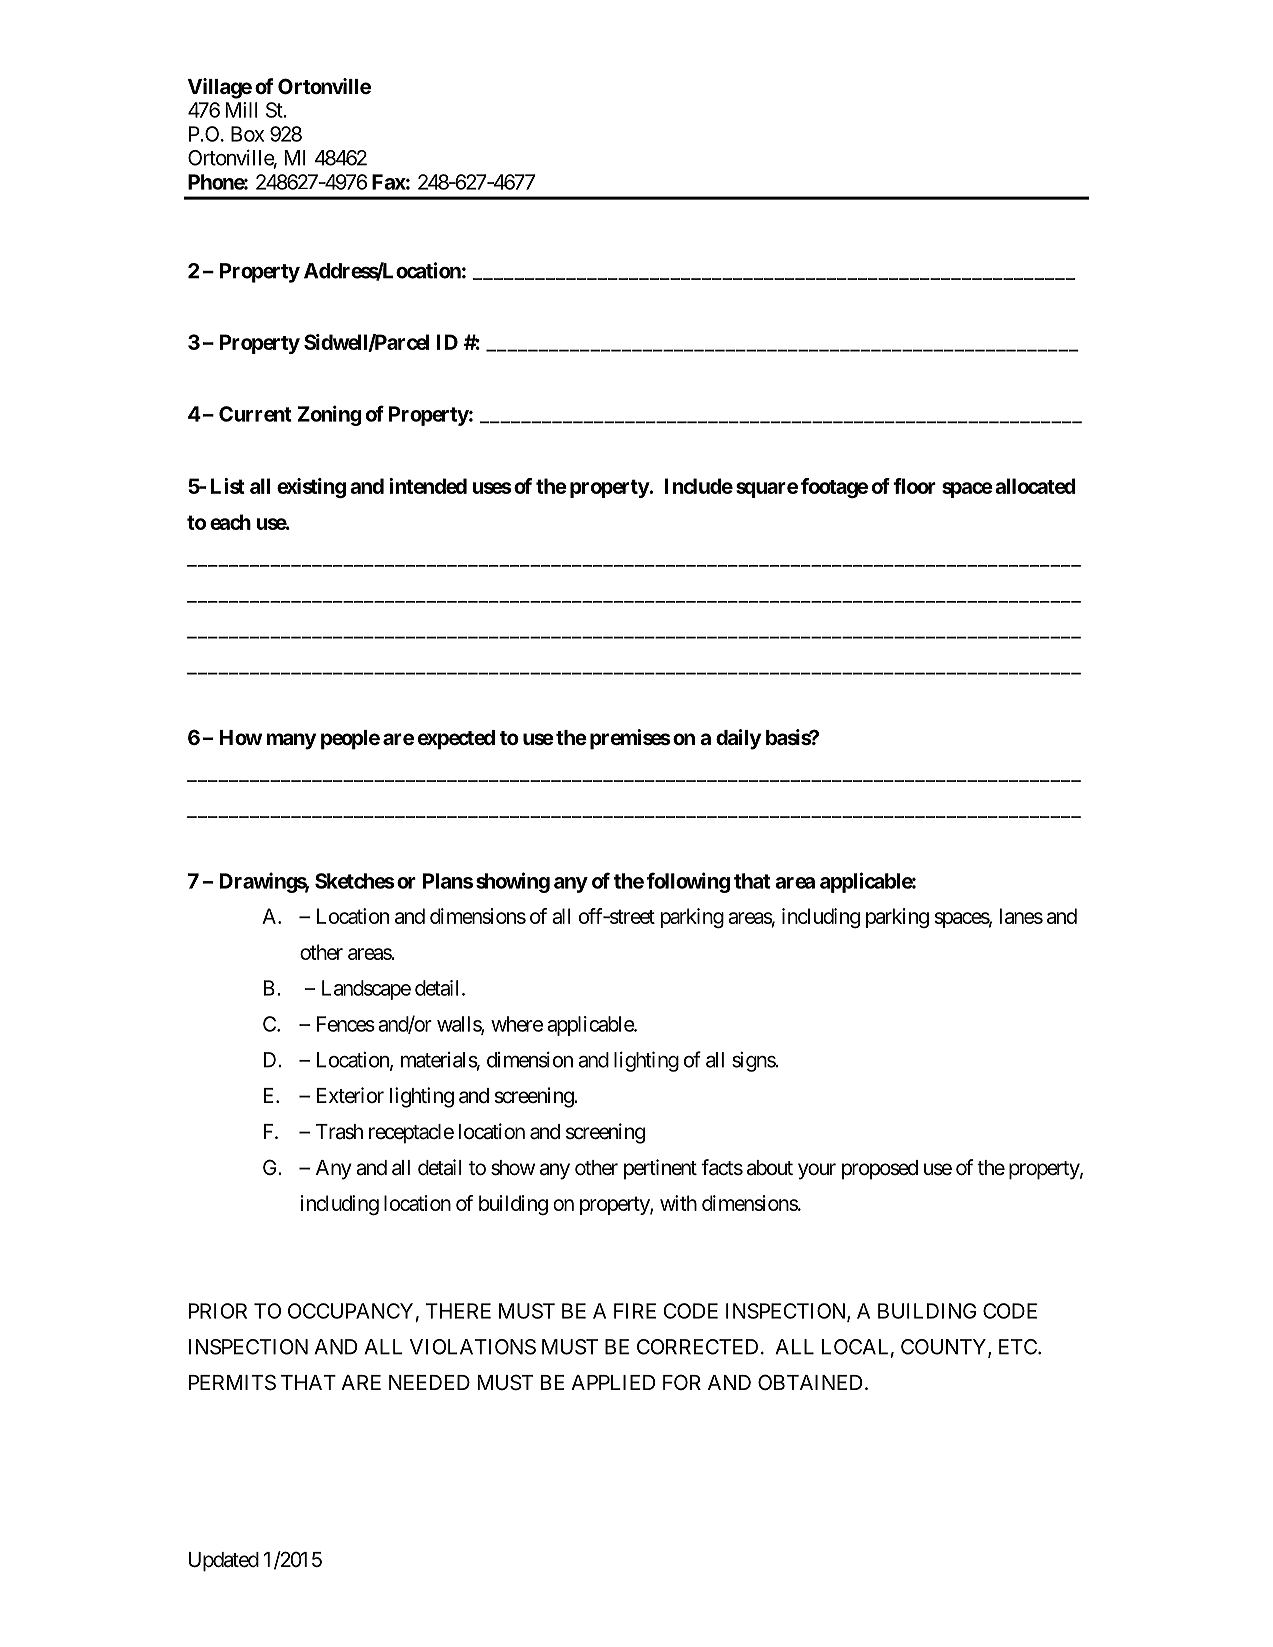  I want to click on Updated, so click(224, 1562).
